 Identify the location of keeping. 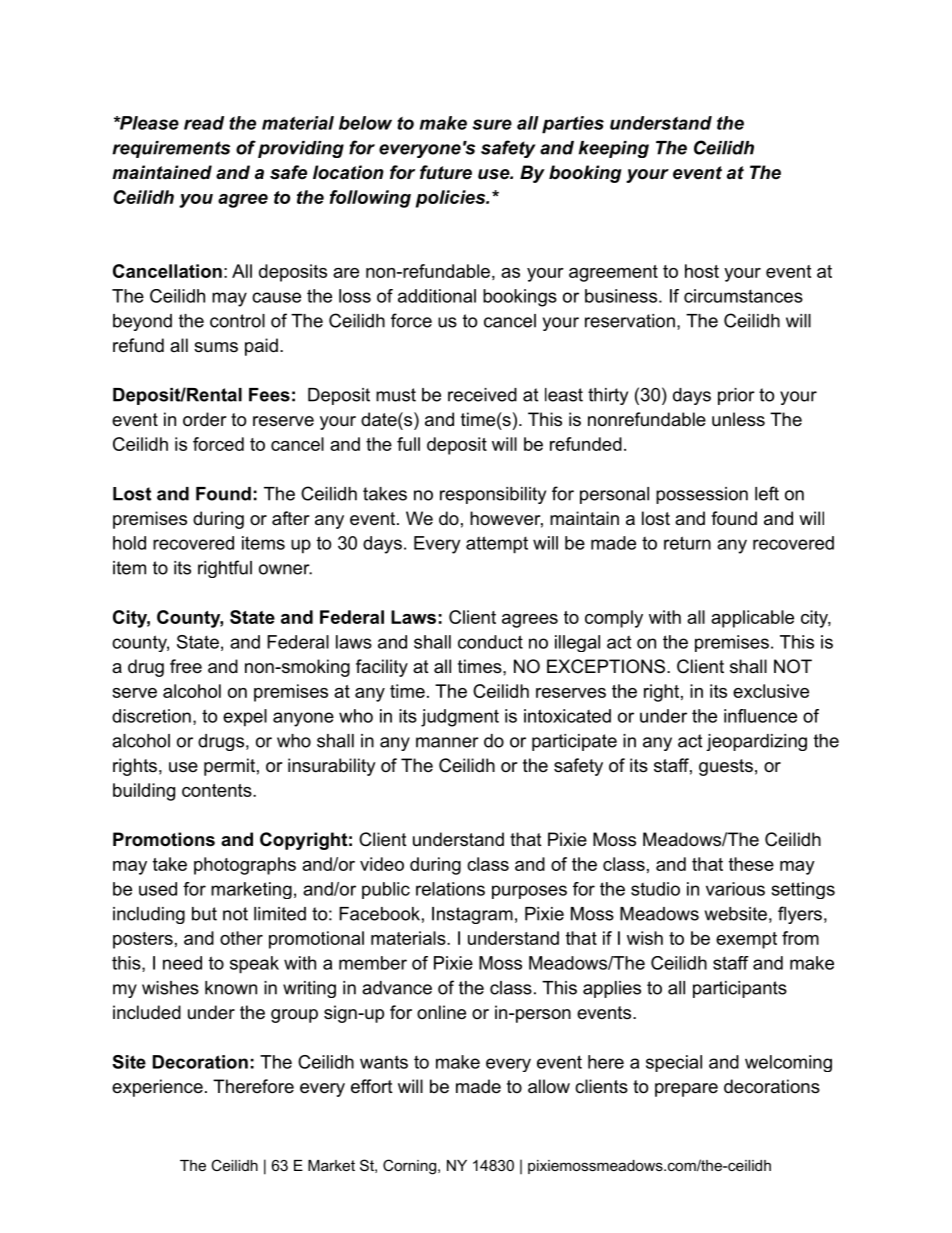
(614, 149).
